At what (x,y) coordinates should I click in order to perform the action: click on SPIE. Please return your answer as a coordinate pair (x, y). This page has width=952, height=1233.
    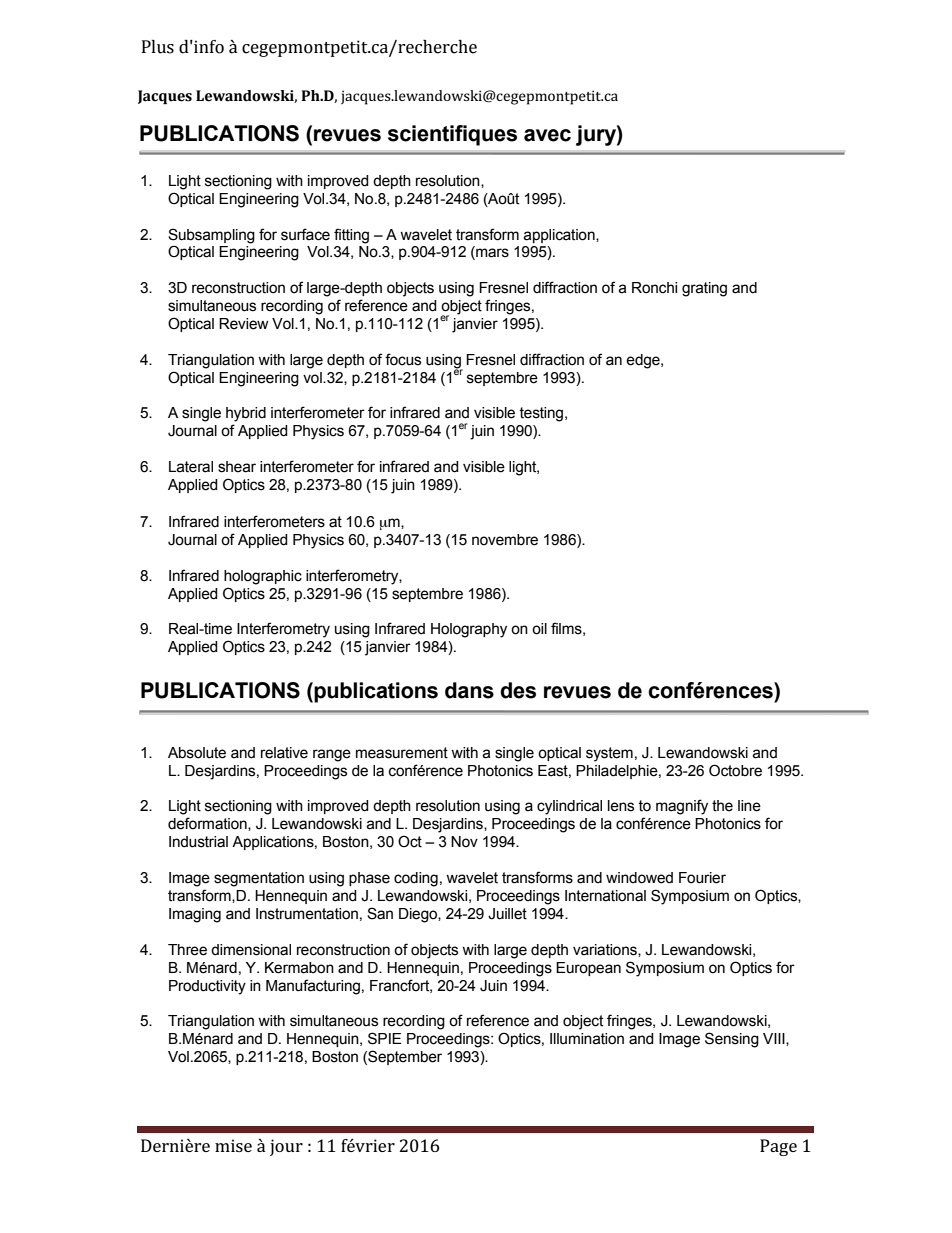
    Looking at the image, I should click on (384, 1038).
